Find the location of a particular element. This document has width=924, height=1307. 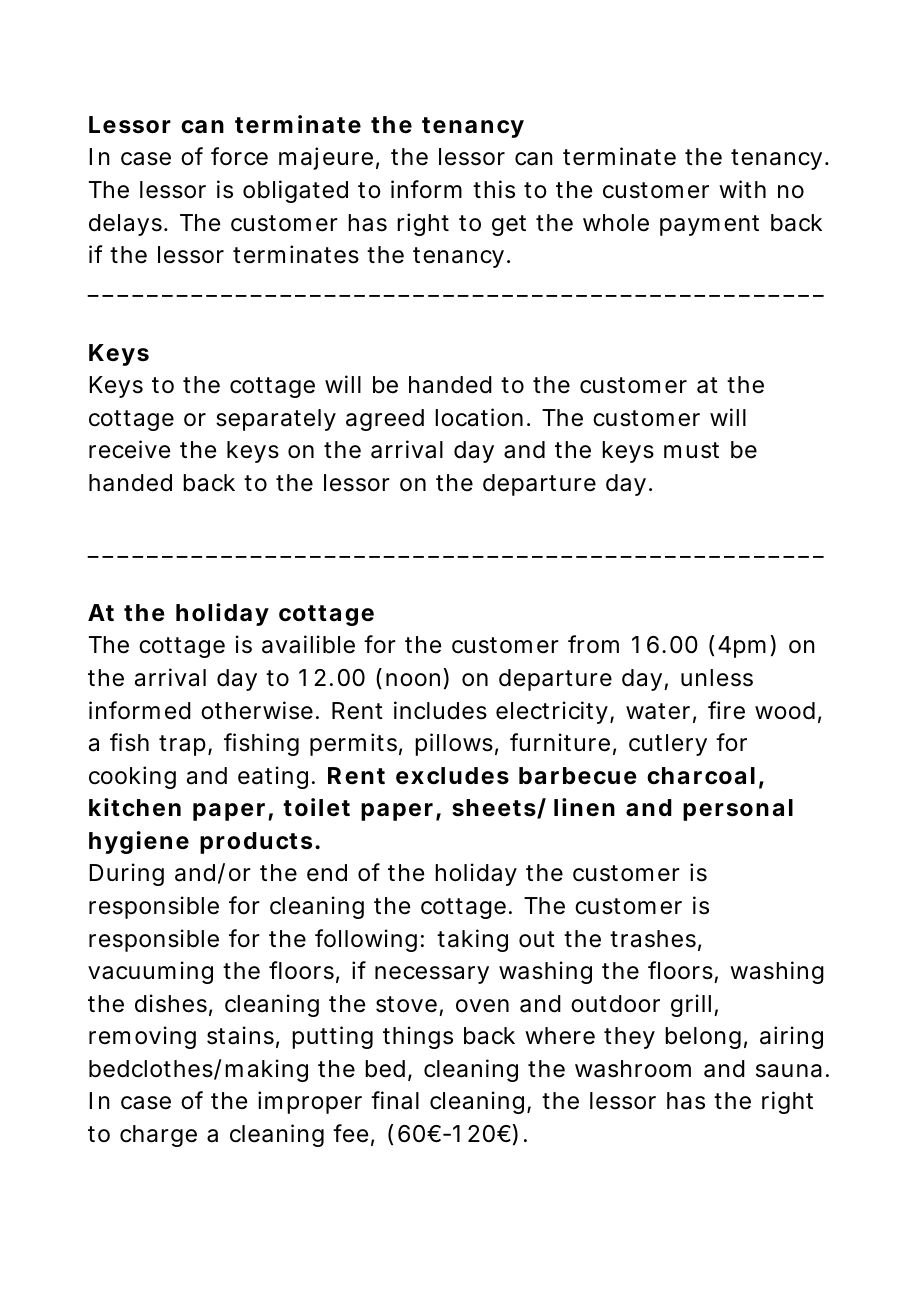

personal is located at coordinates (738, 810).
